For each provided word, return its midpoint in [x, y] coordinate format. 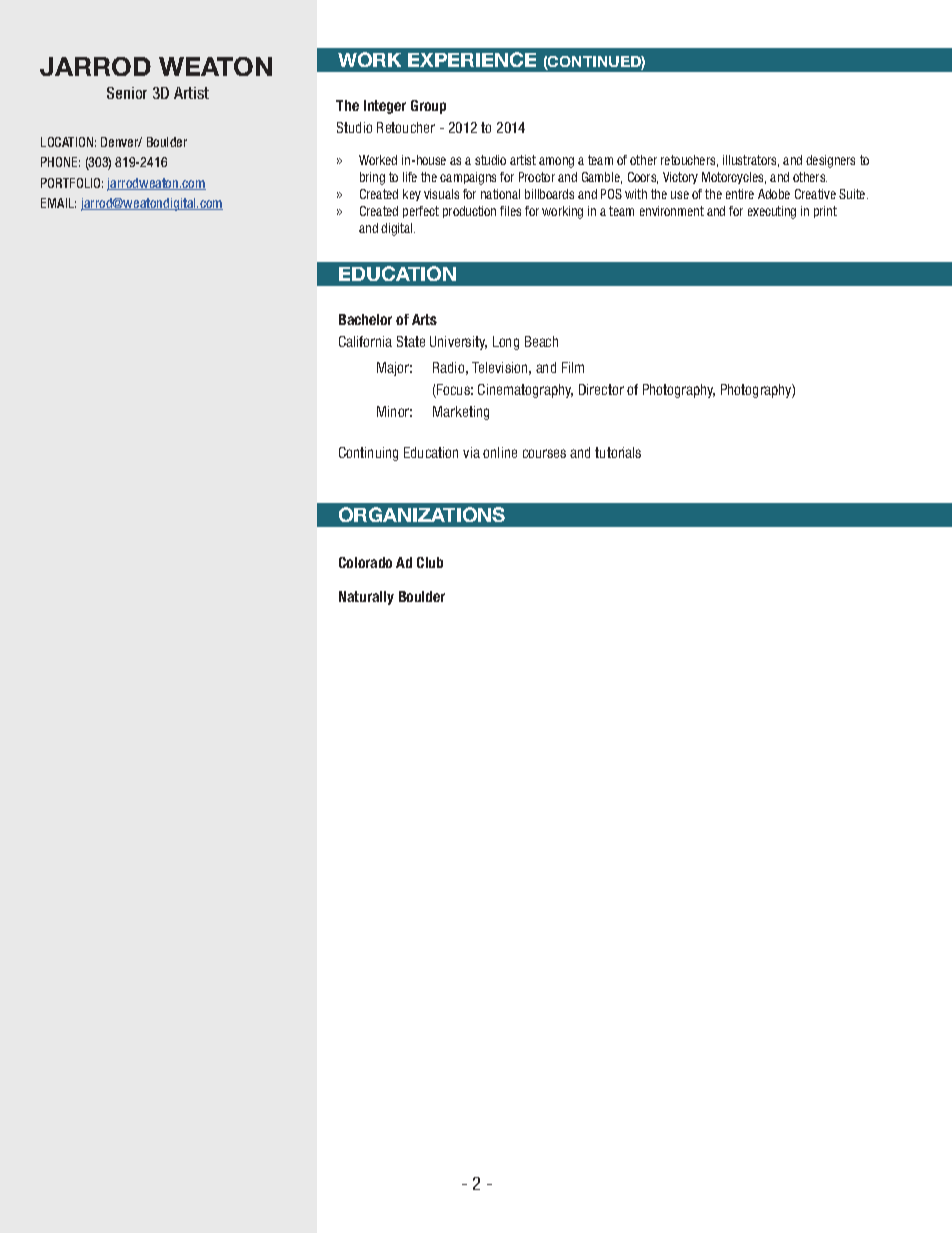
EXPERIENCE [472, 59]
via [471, 452]
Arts [424, 319]
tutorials [618, 452]
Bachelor [365, 319]
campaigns [468, 178]
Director [601, 389]
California [365, 341]
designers [830, 161]
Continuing [368, 454]
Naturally [366, 598]
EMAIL [58, 203]
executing [772, 212]
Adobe [774, 194]
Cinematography [525, 391]
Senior [127, 93]
